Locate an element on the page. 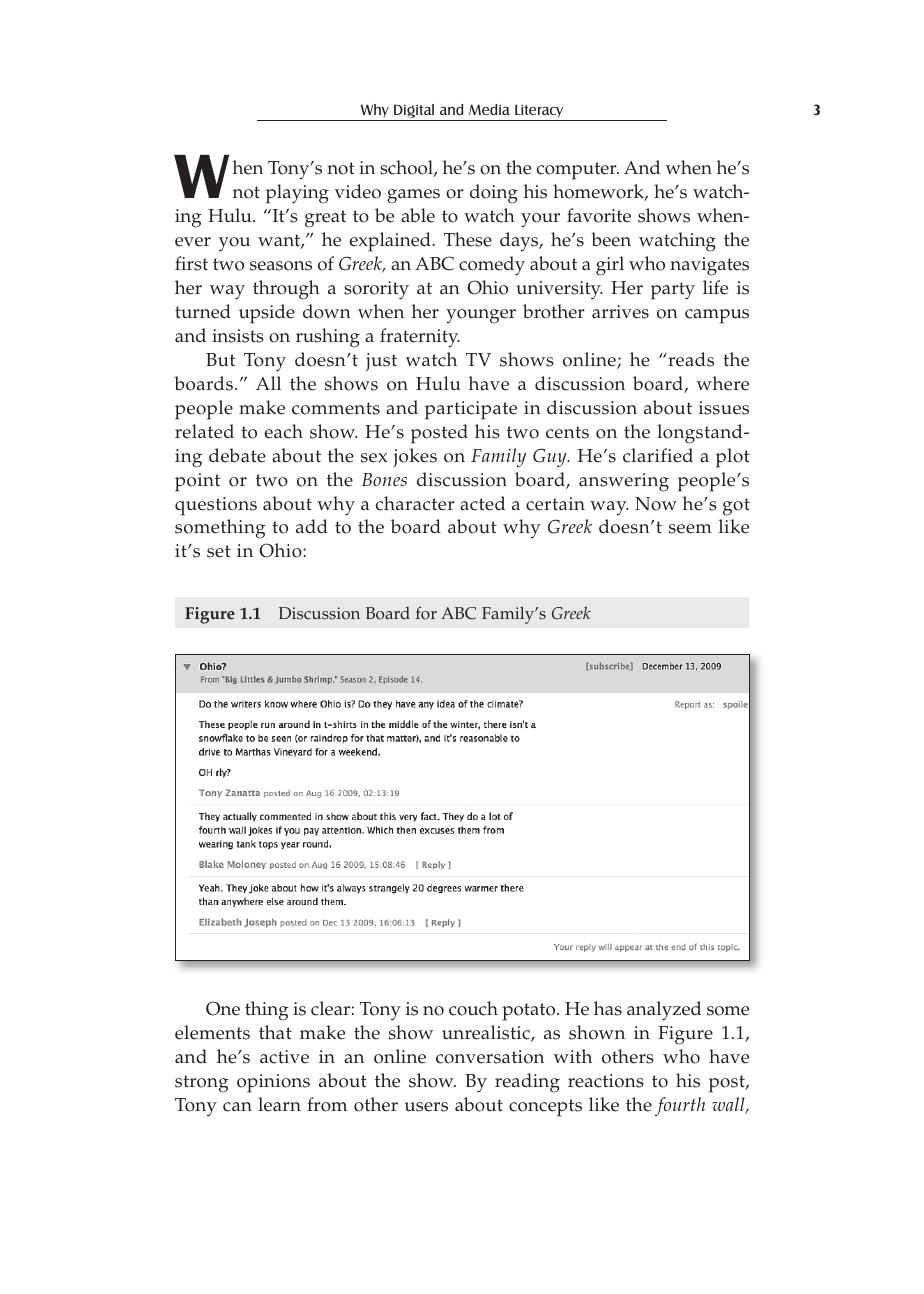 The image size is (924, 1294). seem is located at coordinates (690, 529).
